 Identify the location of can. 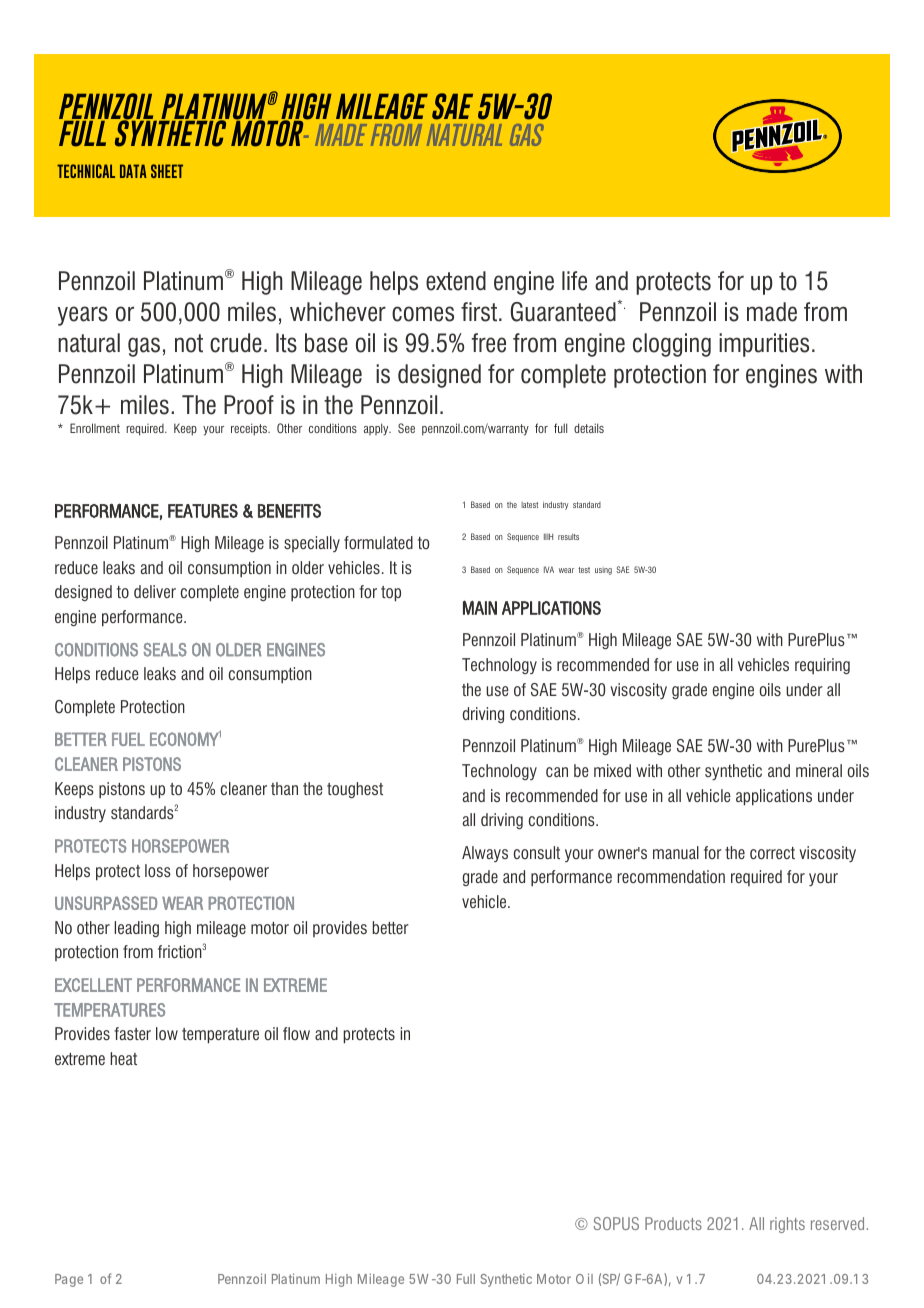
(557, 772).
